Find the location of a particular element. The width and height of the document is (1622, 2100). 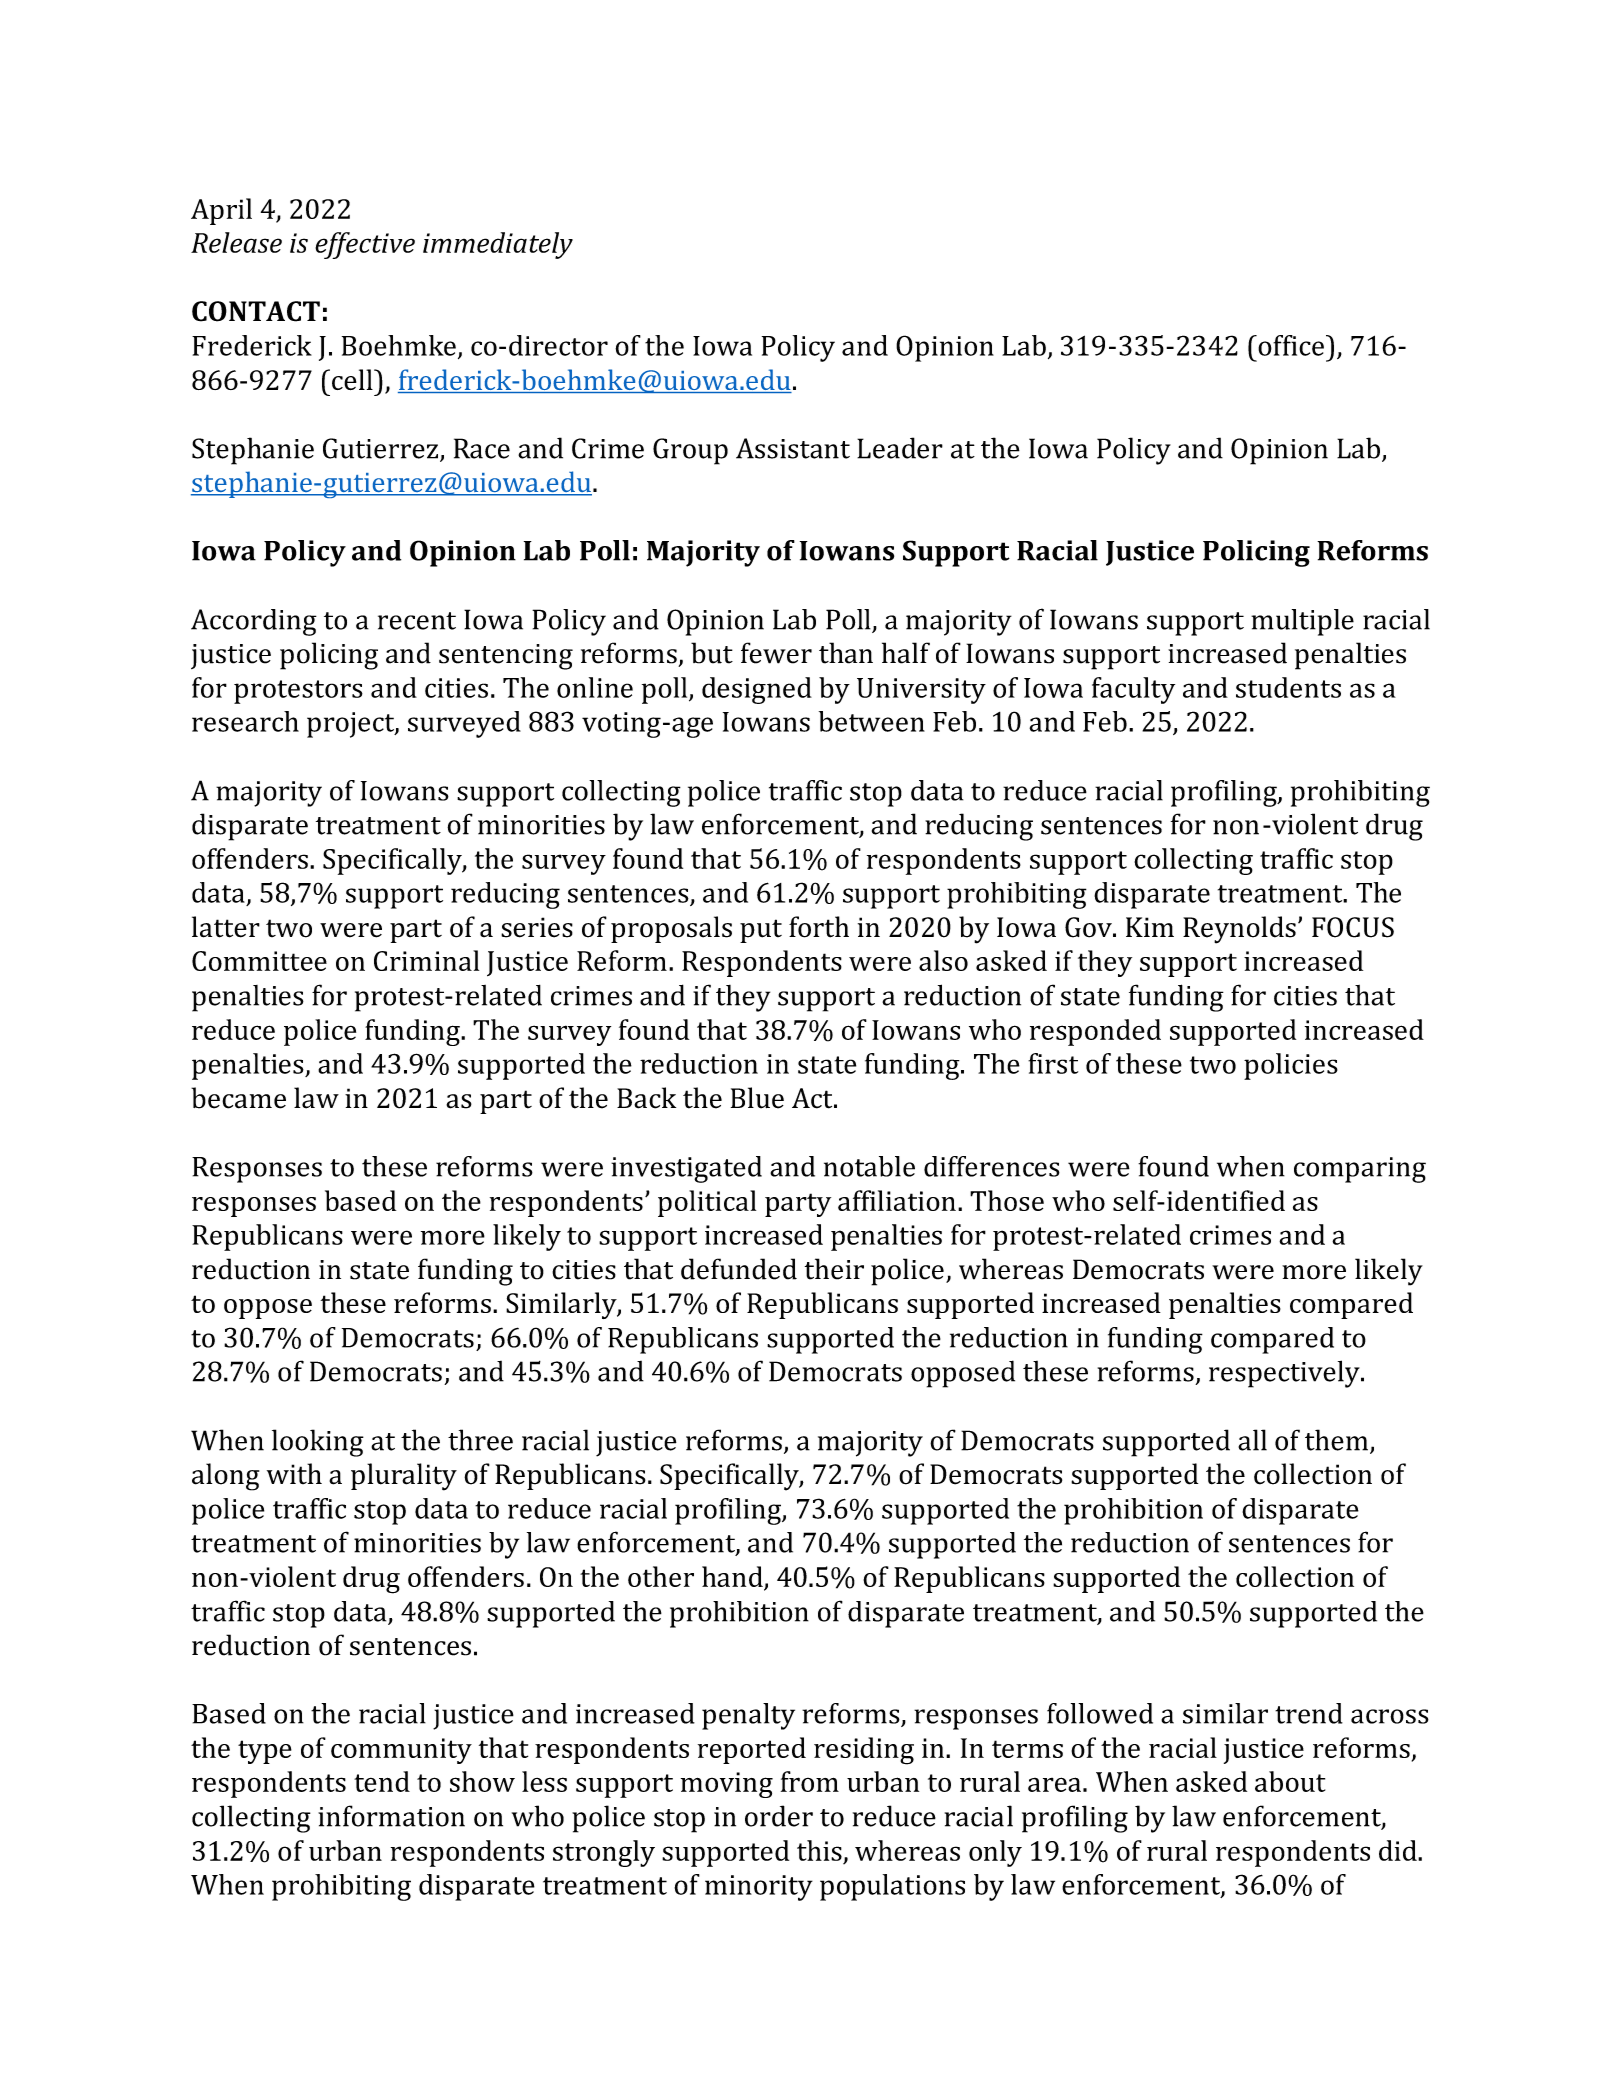

research is located at coordinates (245, 721).
